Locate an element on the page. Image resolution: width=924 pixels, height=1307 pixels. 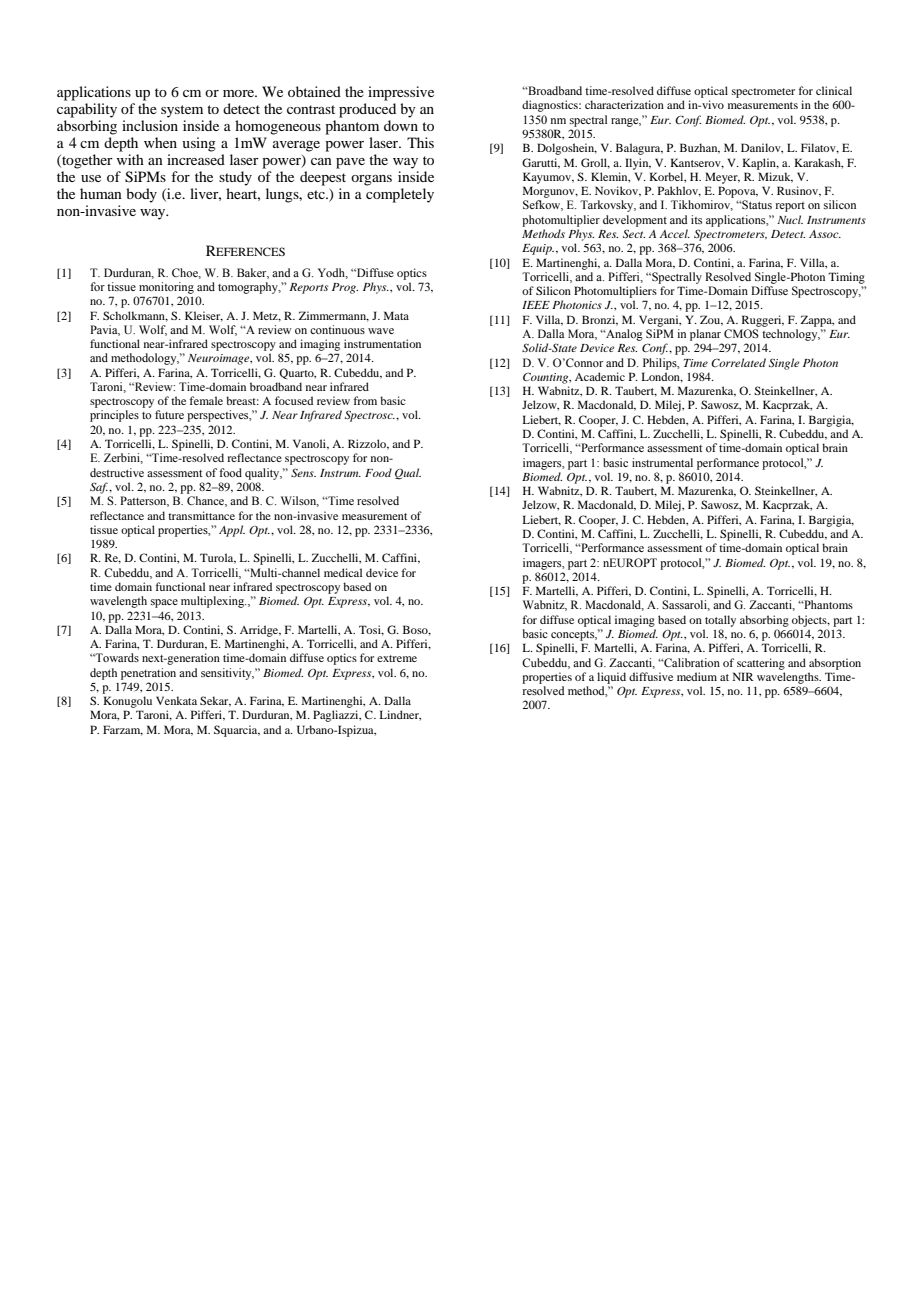
impressive is located at coordinates (401, 93).
